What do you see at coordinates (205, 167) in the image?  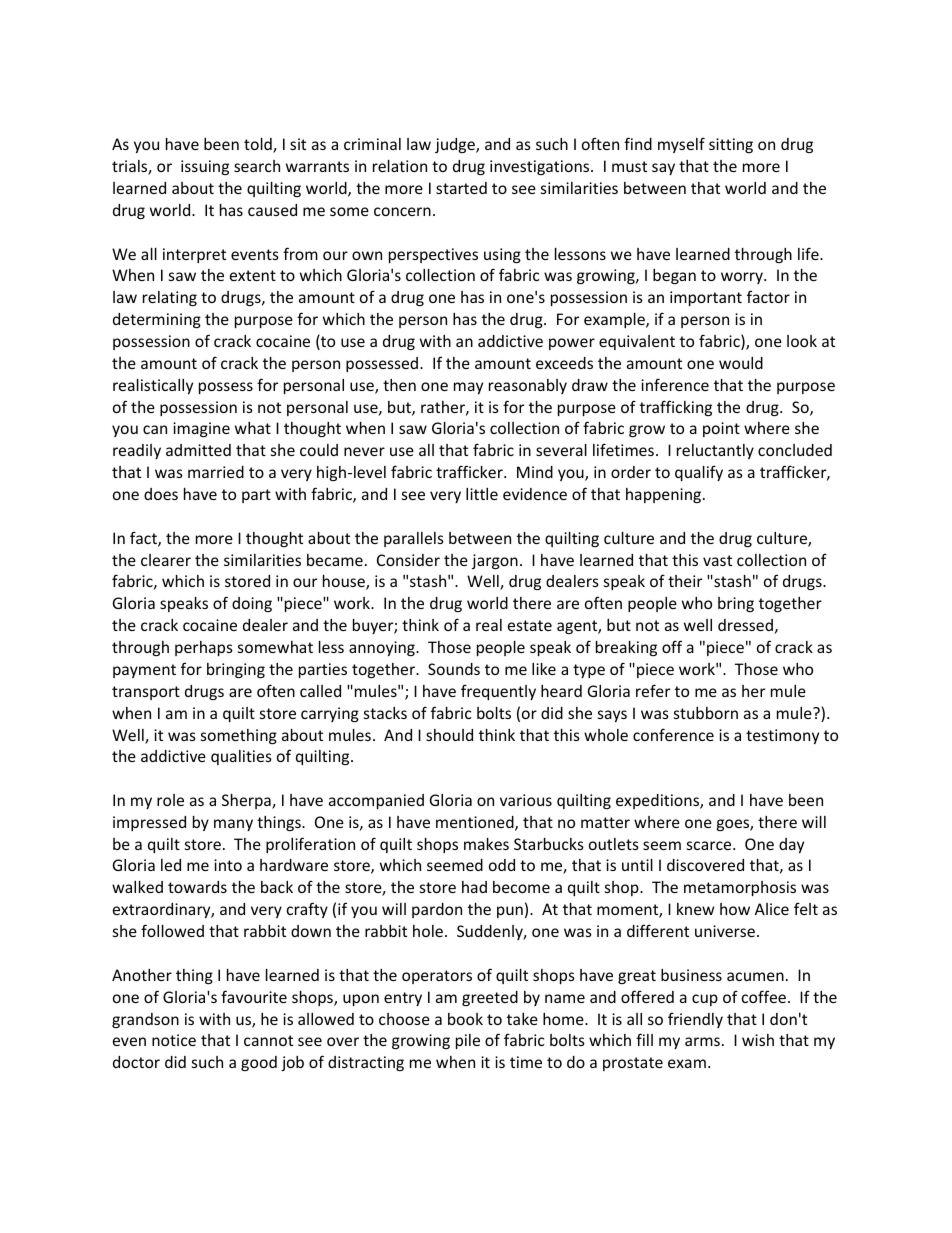 I see `issuing` at bounding box center [205, 167].
